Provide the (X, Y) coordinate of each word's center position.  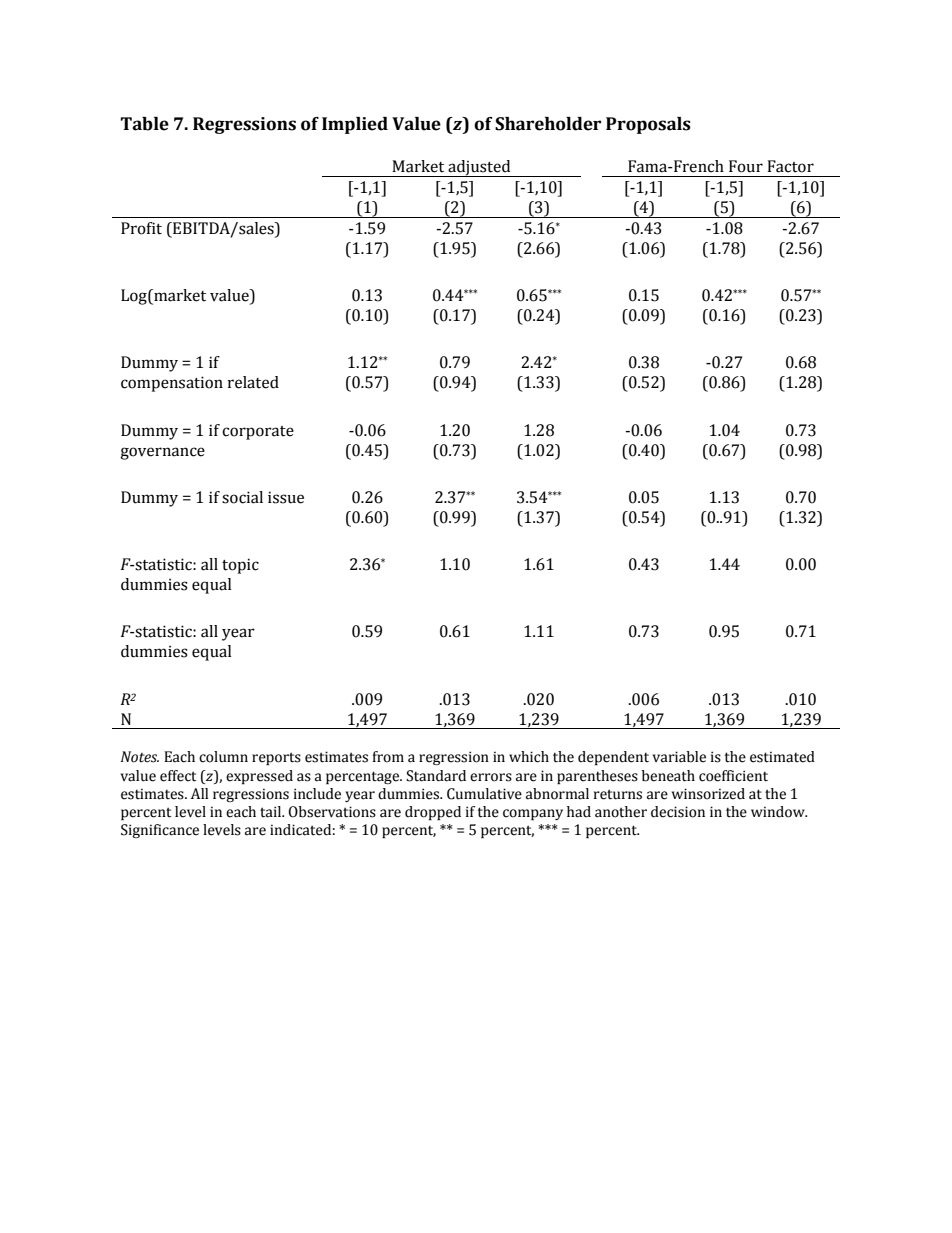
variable (679, 757)
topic (240, 566)
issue (286, 497)
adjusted (479, 168)
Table (144, 124)
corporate (258, 433)
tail (272, 812)
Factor (790, 166)
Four (746, 166)
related (253, 382)
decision (678, 812)
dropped (433, 813)
